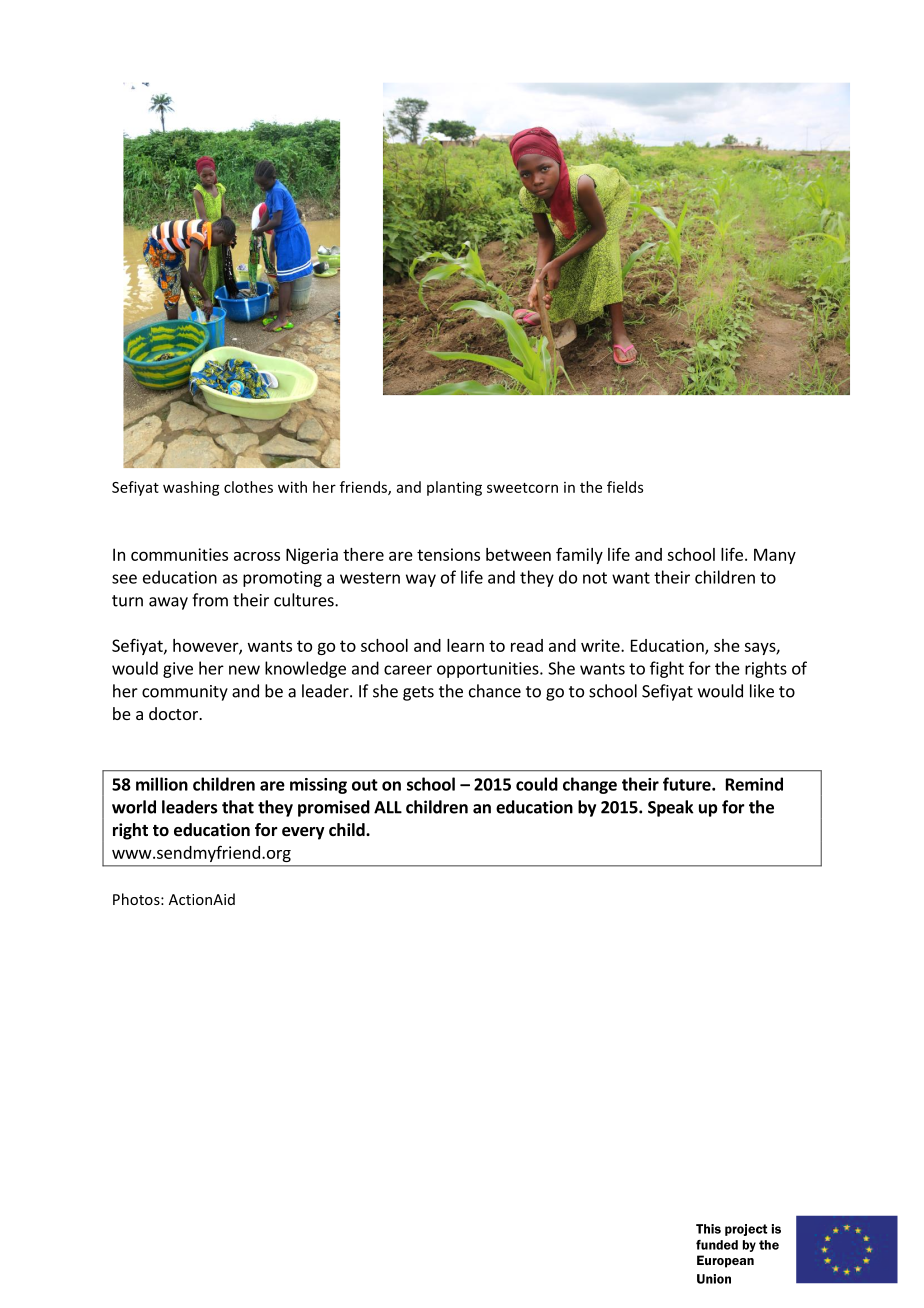 The width and height of the screenshot is (924, 1308). I want to click on This, so click(708, 1229).
